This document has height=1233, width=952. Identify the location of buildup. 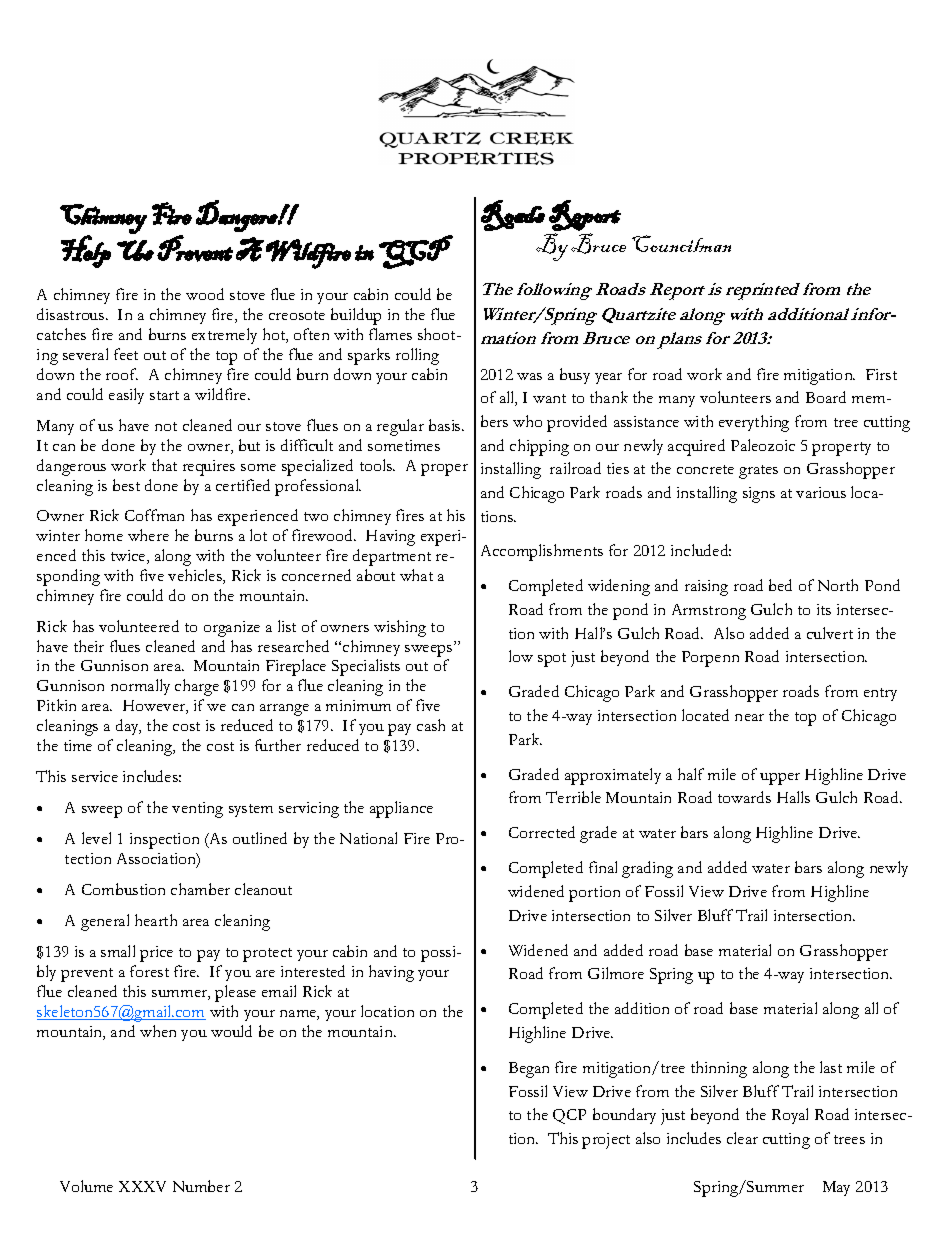
(356, 316).
